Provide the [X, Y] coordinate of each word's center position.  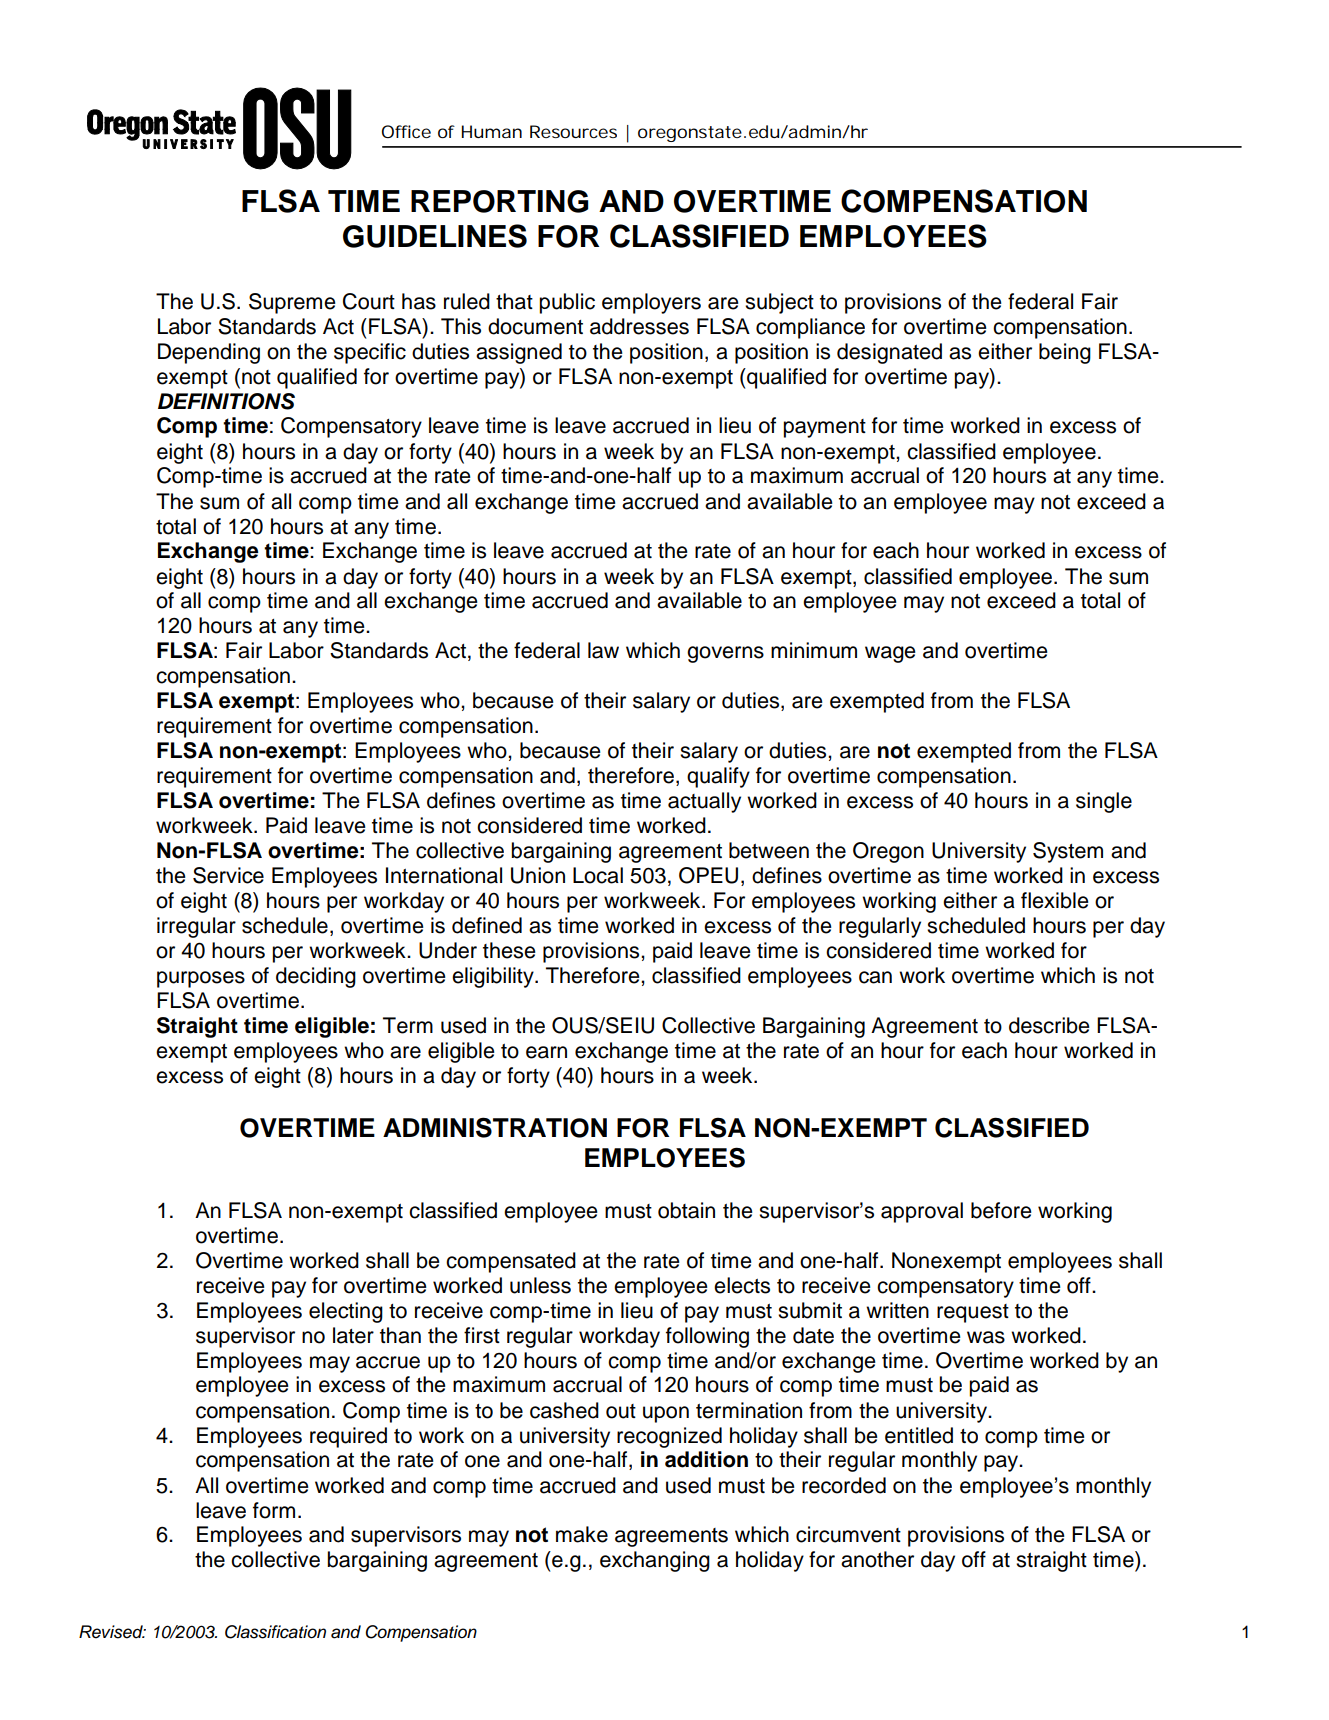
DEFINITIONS [226, 401]
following [707, 1337]
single [1104, 802]
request [973, 1313]
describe [1049, 1025]
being [1065, 353]
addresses [639, 326]
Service [228, 875]
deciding [316, 977]
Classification [275, 1632]
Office [406, 131]
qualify [718, 777]
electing [346, 1312]
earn [546, 1052]
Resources [573, 131]
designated [889, 353]
